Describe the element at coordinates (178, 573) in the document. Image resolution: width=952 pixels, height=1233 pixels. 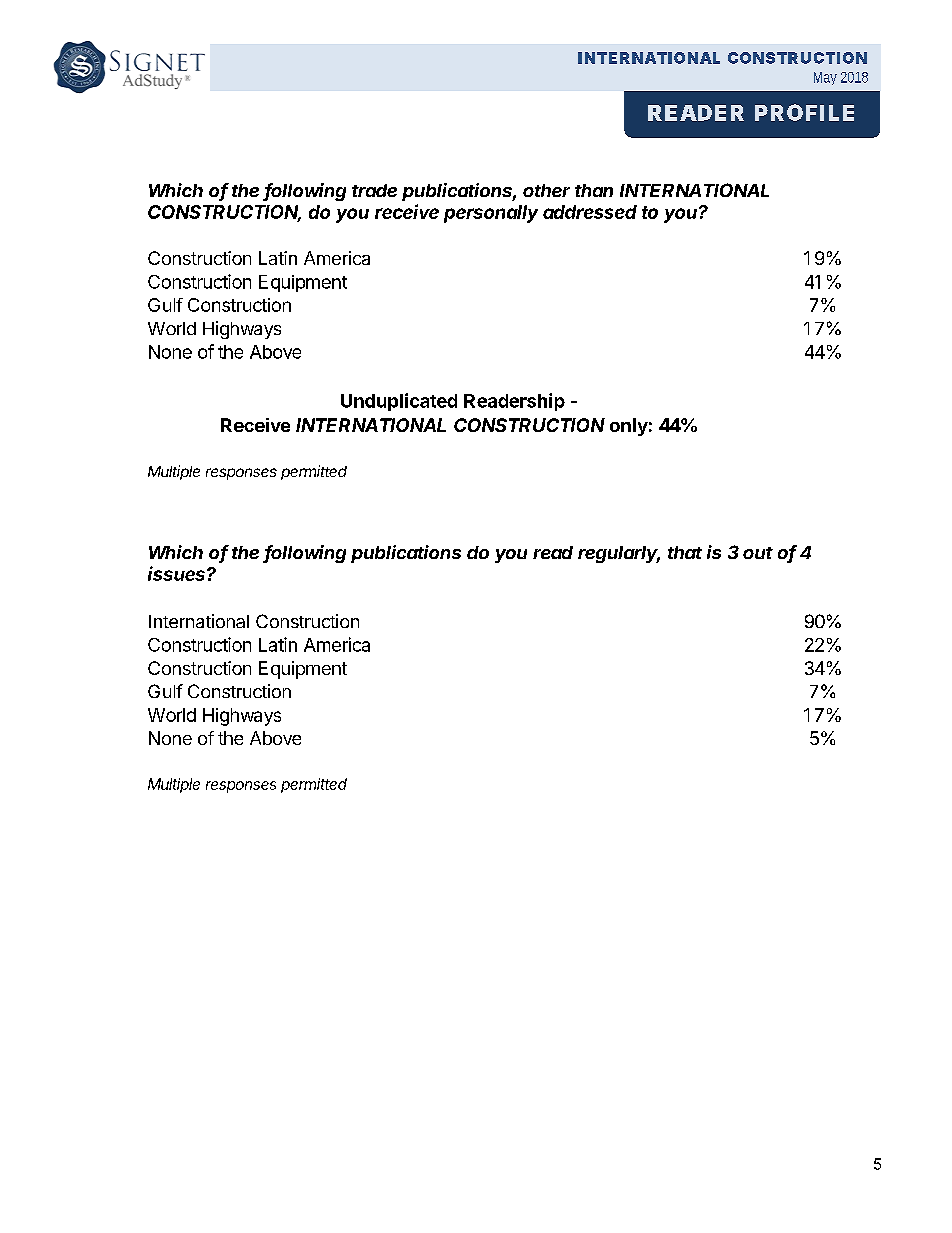
I see `issues` at that location.
